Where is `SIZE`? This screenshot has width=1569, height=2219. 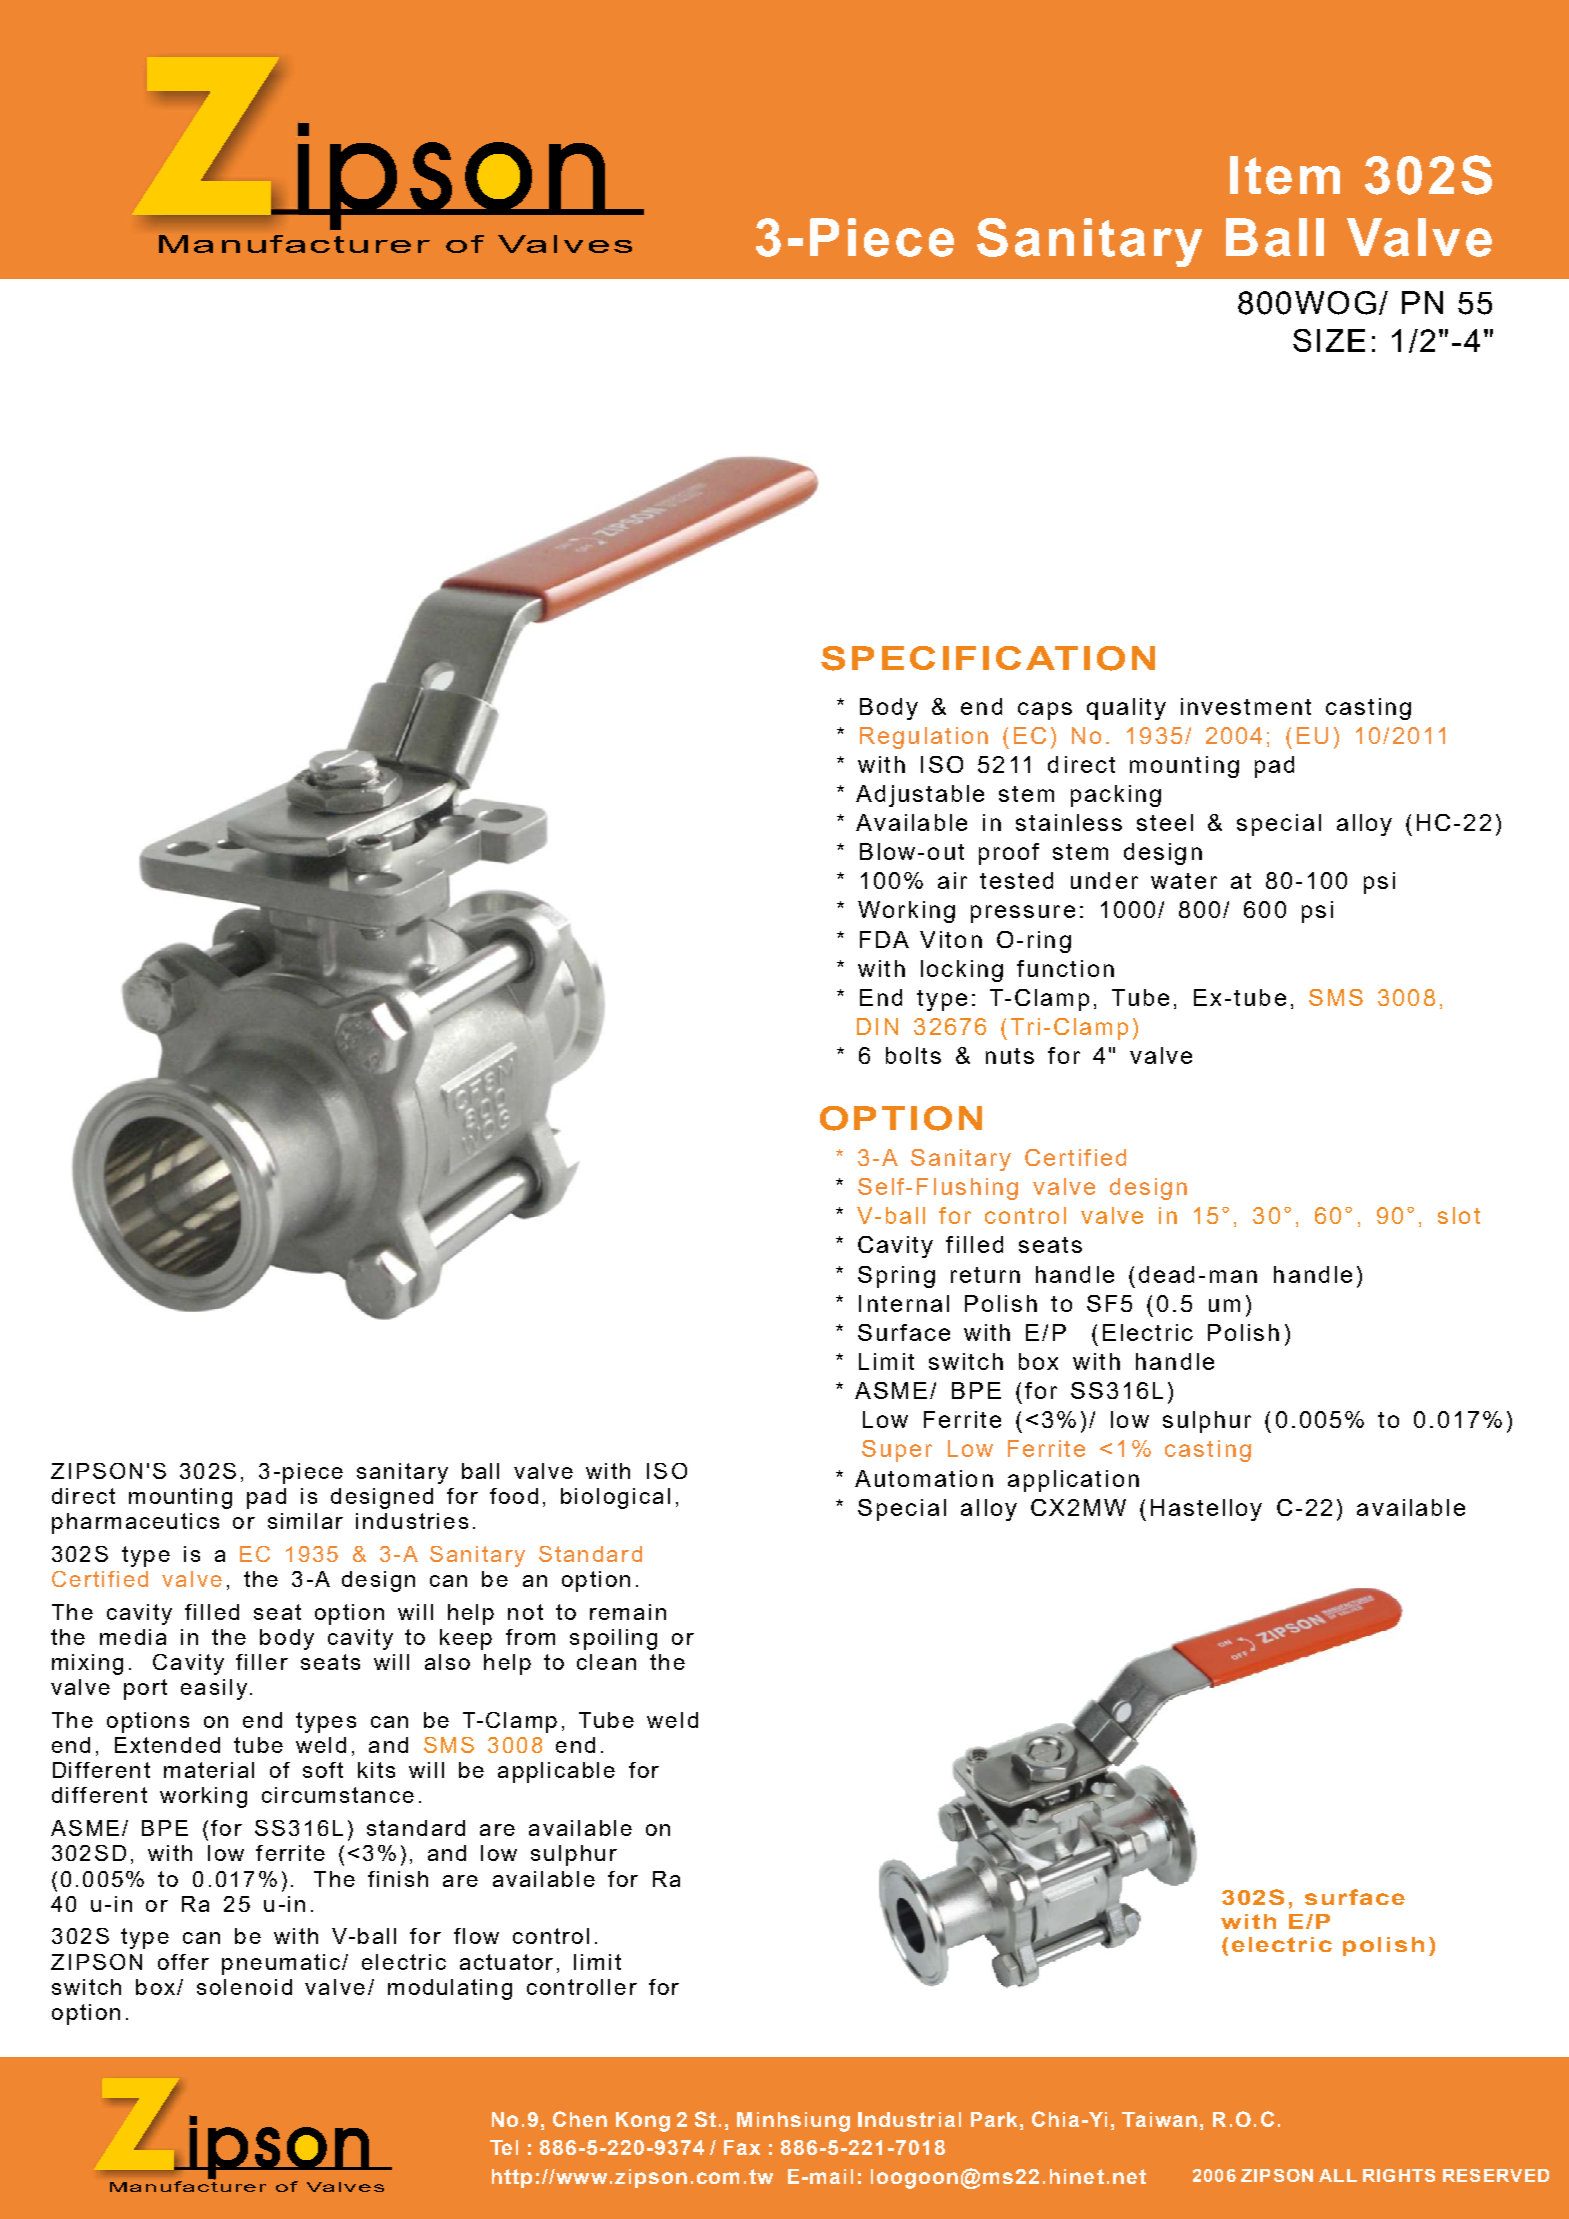
SIZE is located at coordinates (1329, 340).
